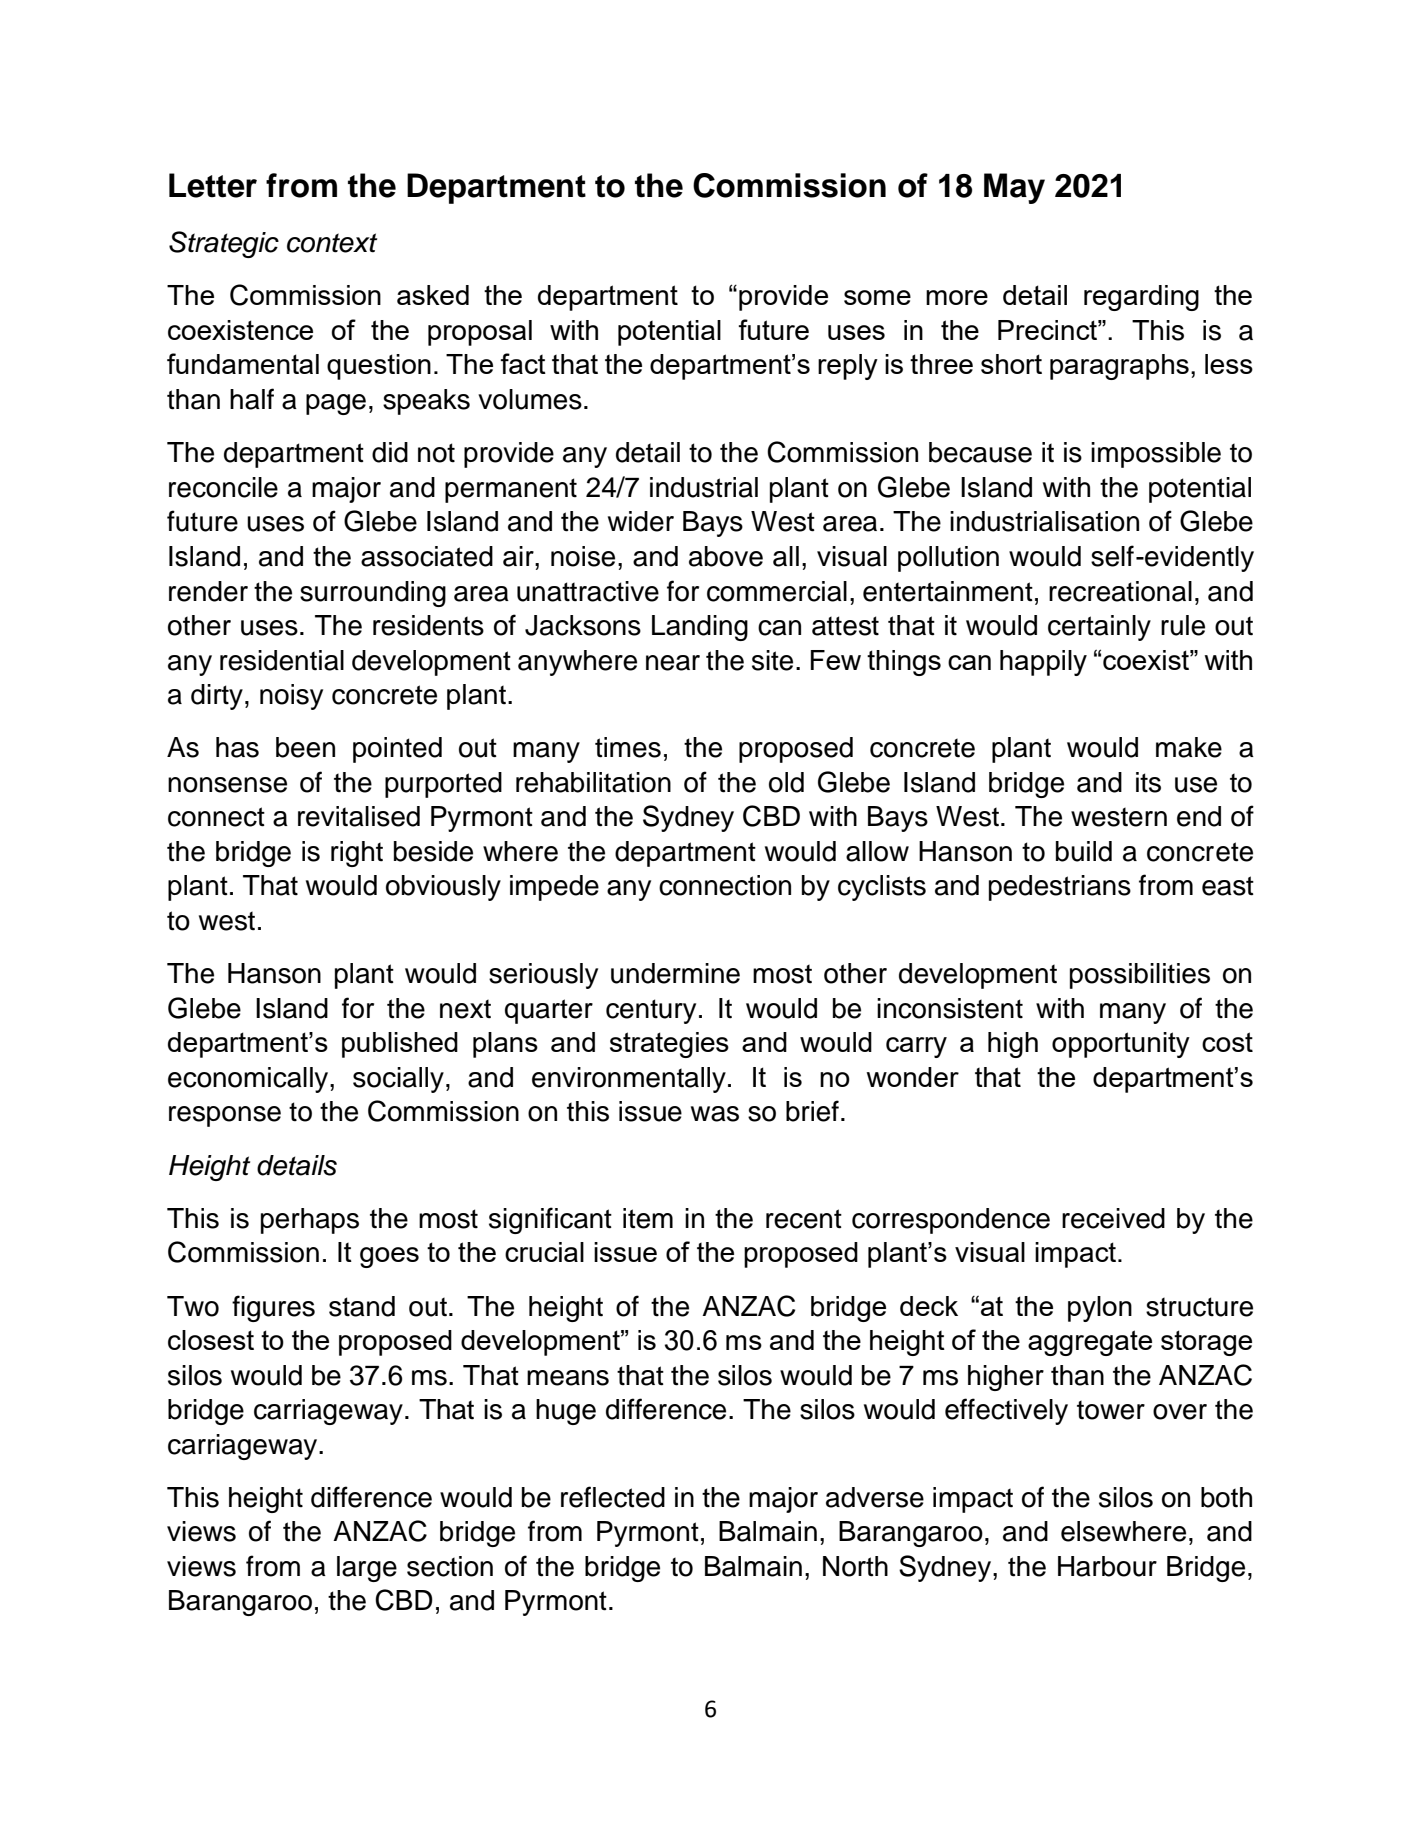 This screenshot has width=1421, height=1838. I want to click on context, so click(332, 243).
